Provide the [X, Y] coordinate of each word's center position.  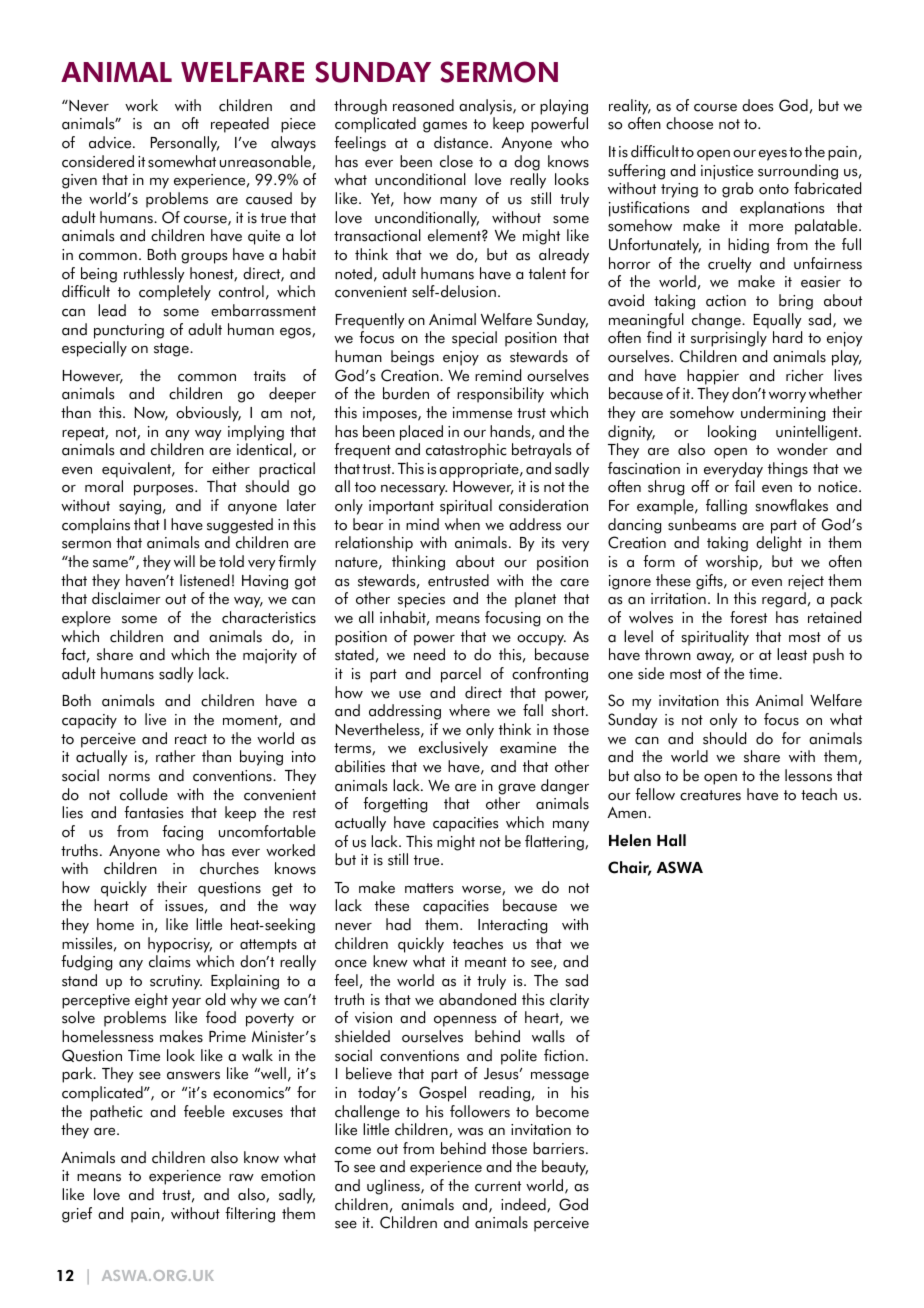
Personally [185, 144]
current [498, 1186]
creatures [710, 795]
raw [241, 1178]
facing [182, 833]
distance [462, 142]
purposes [165, 490]
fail [745, 486]
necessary [414, 490]
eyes [773, 155]
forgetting [395, 805]
